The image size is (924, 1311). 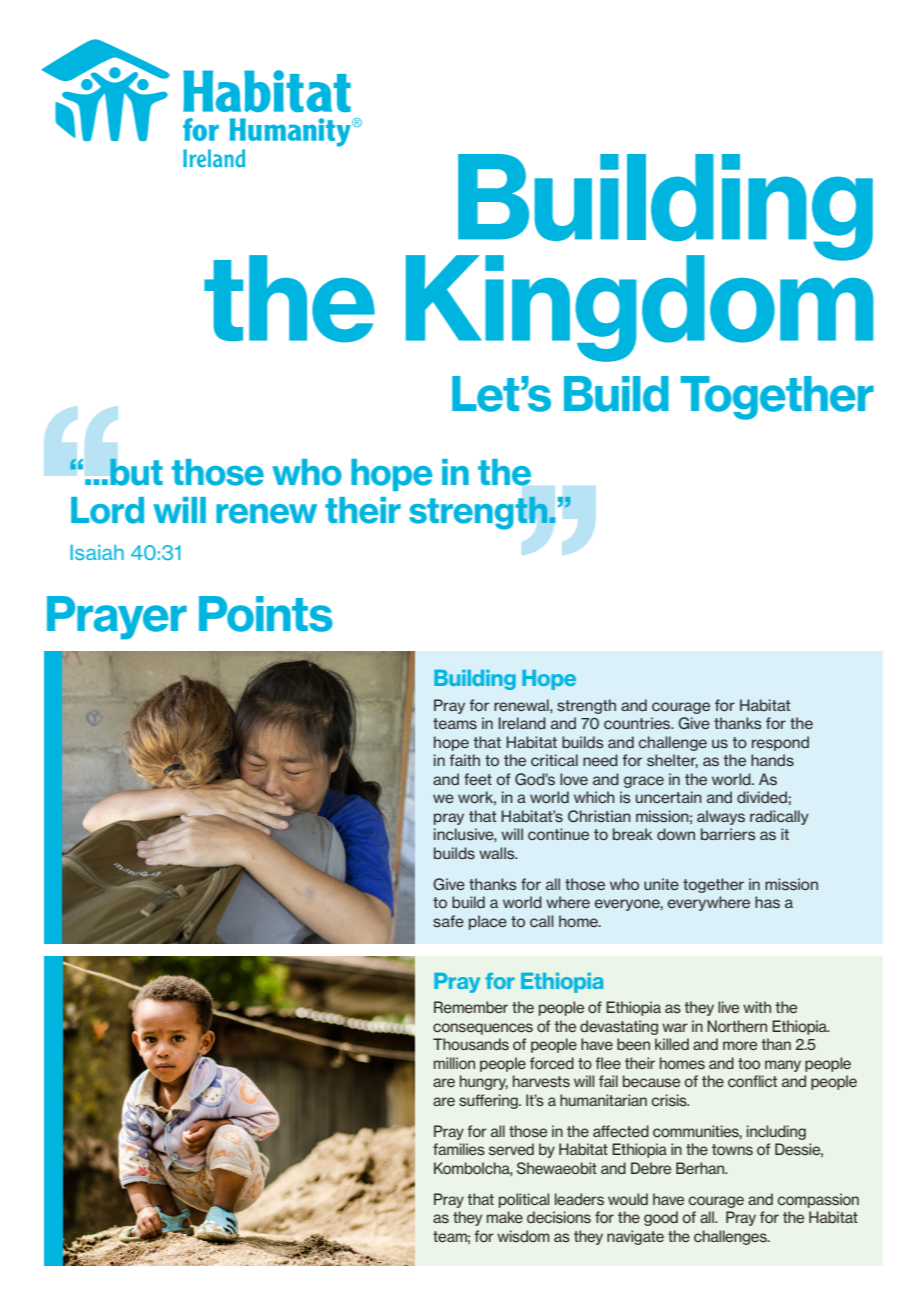 What do you see at coordinates (459, 1149) in the document?
I see `families` at bounding box center [459, 1149].
